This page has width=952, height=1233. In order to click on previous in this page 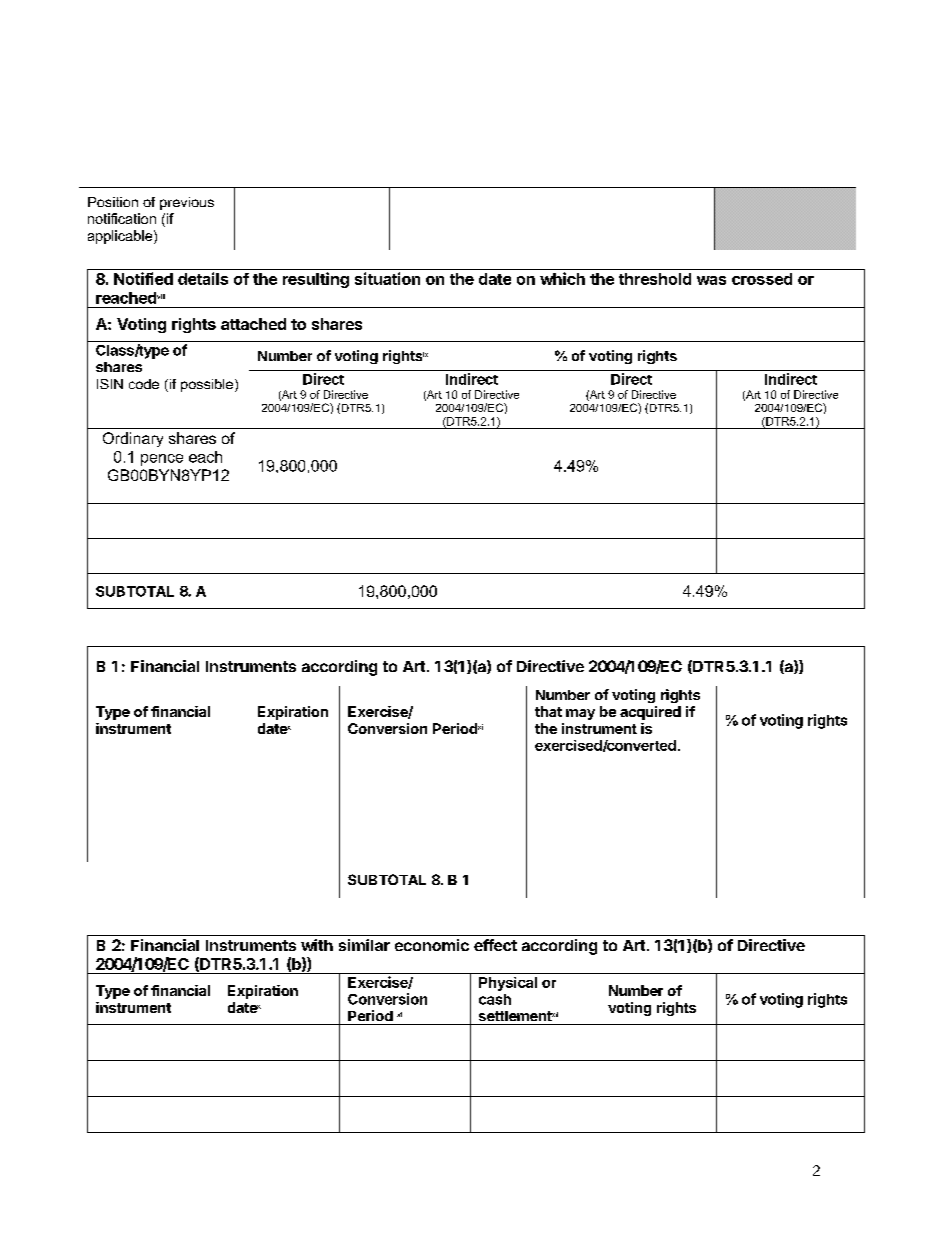, I will do `click(187, 203)`.
